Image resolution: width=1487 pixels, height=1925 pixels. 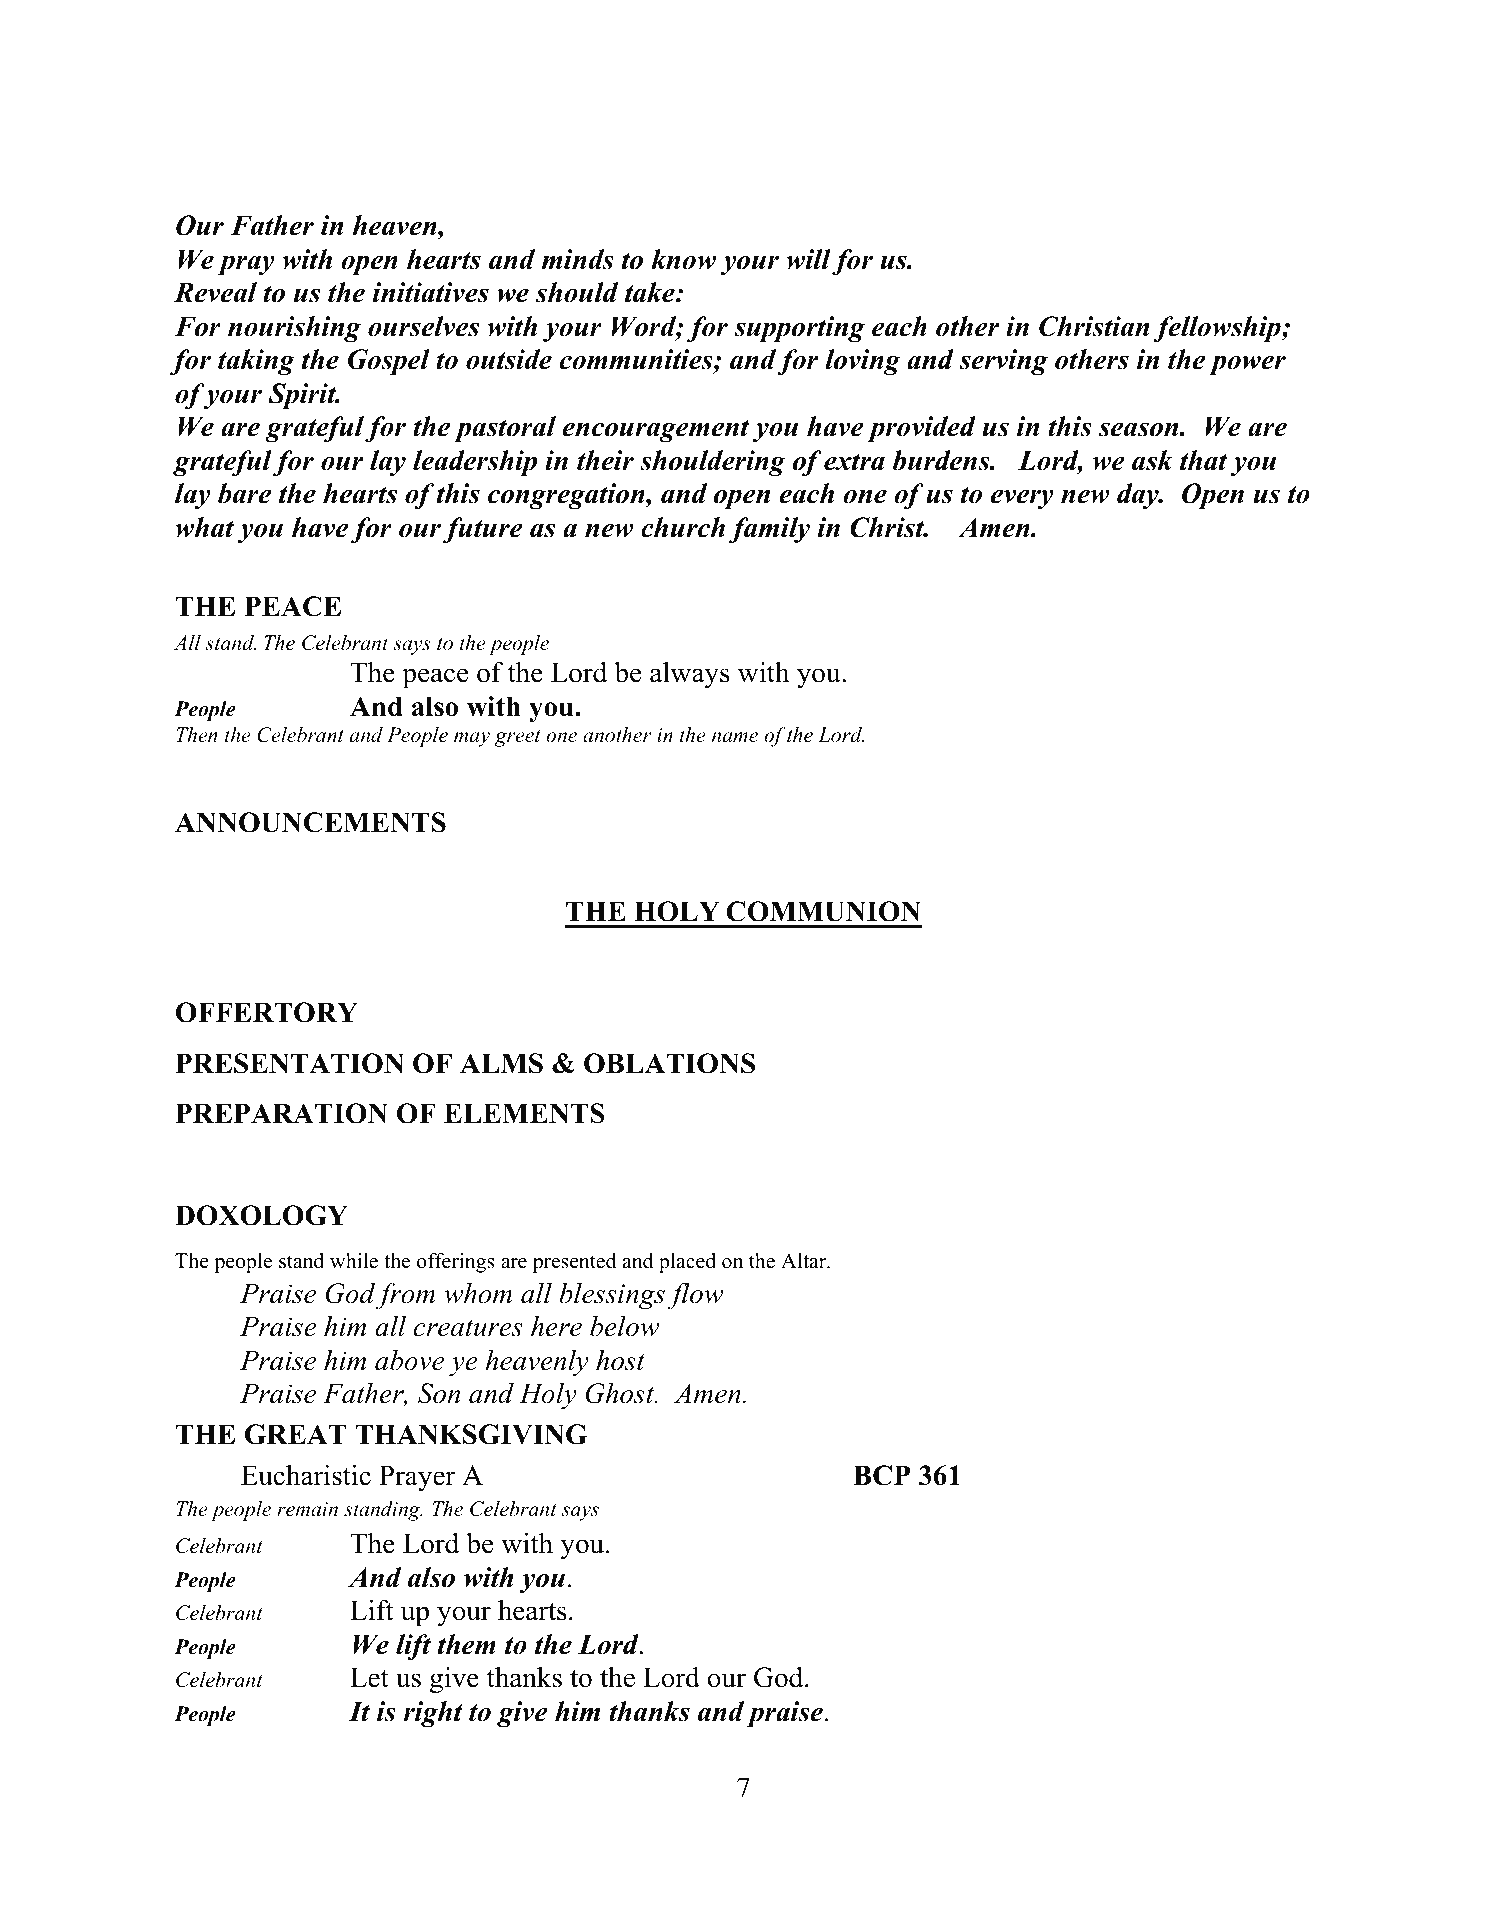 I want to click on PRESENTATION, so click(x=289, y=1063).
